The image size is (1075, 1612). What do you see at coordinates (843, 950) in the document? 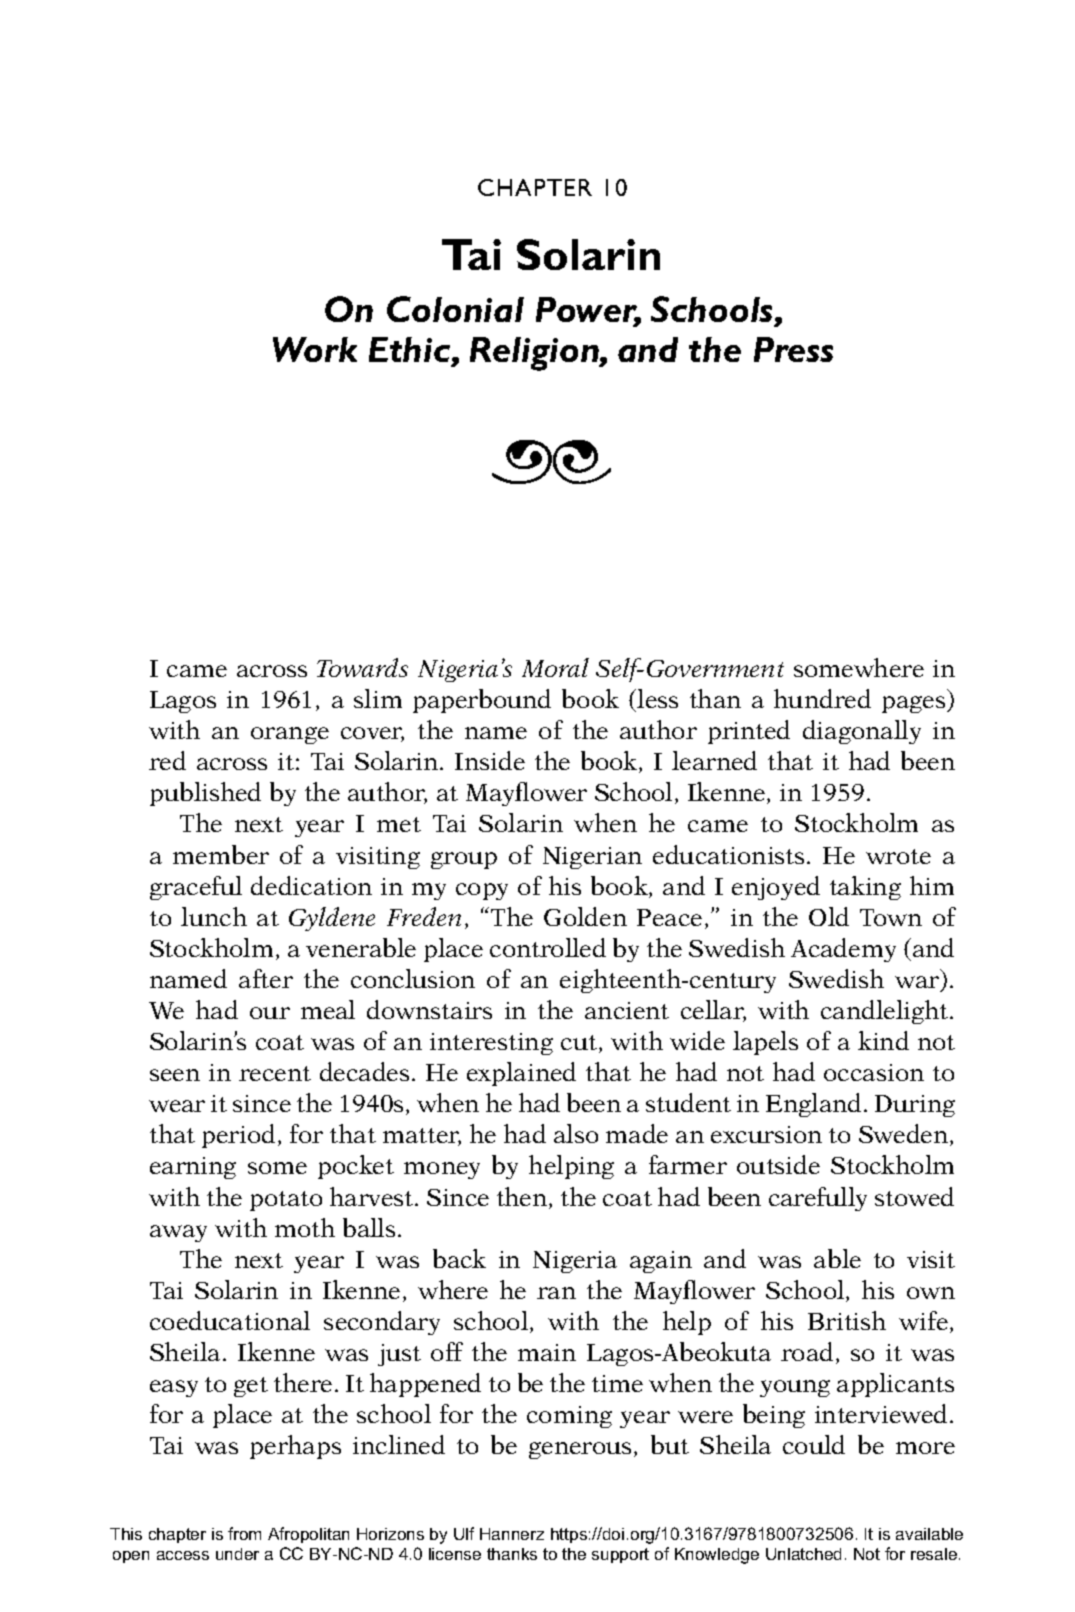
I see `Academy` at bounding box center [843, 950].
